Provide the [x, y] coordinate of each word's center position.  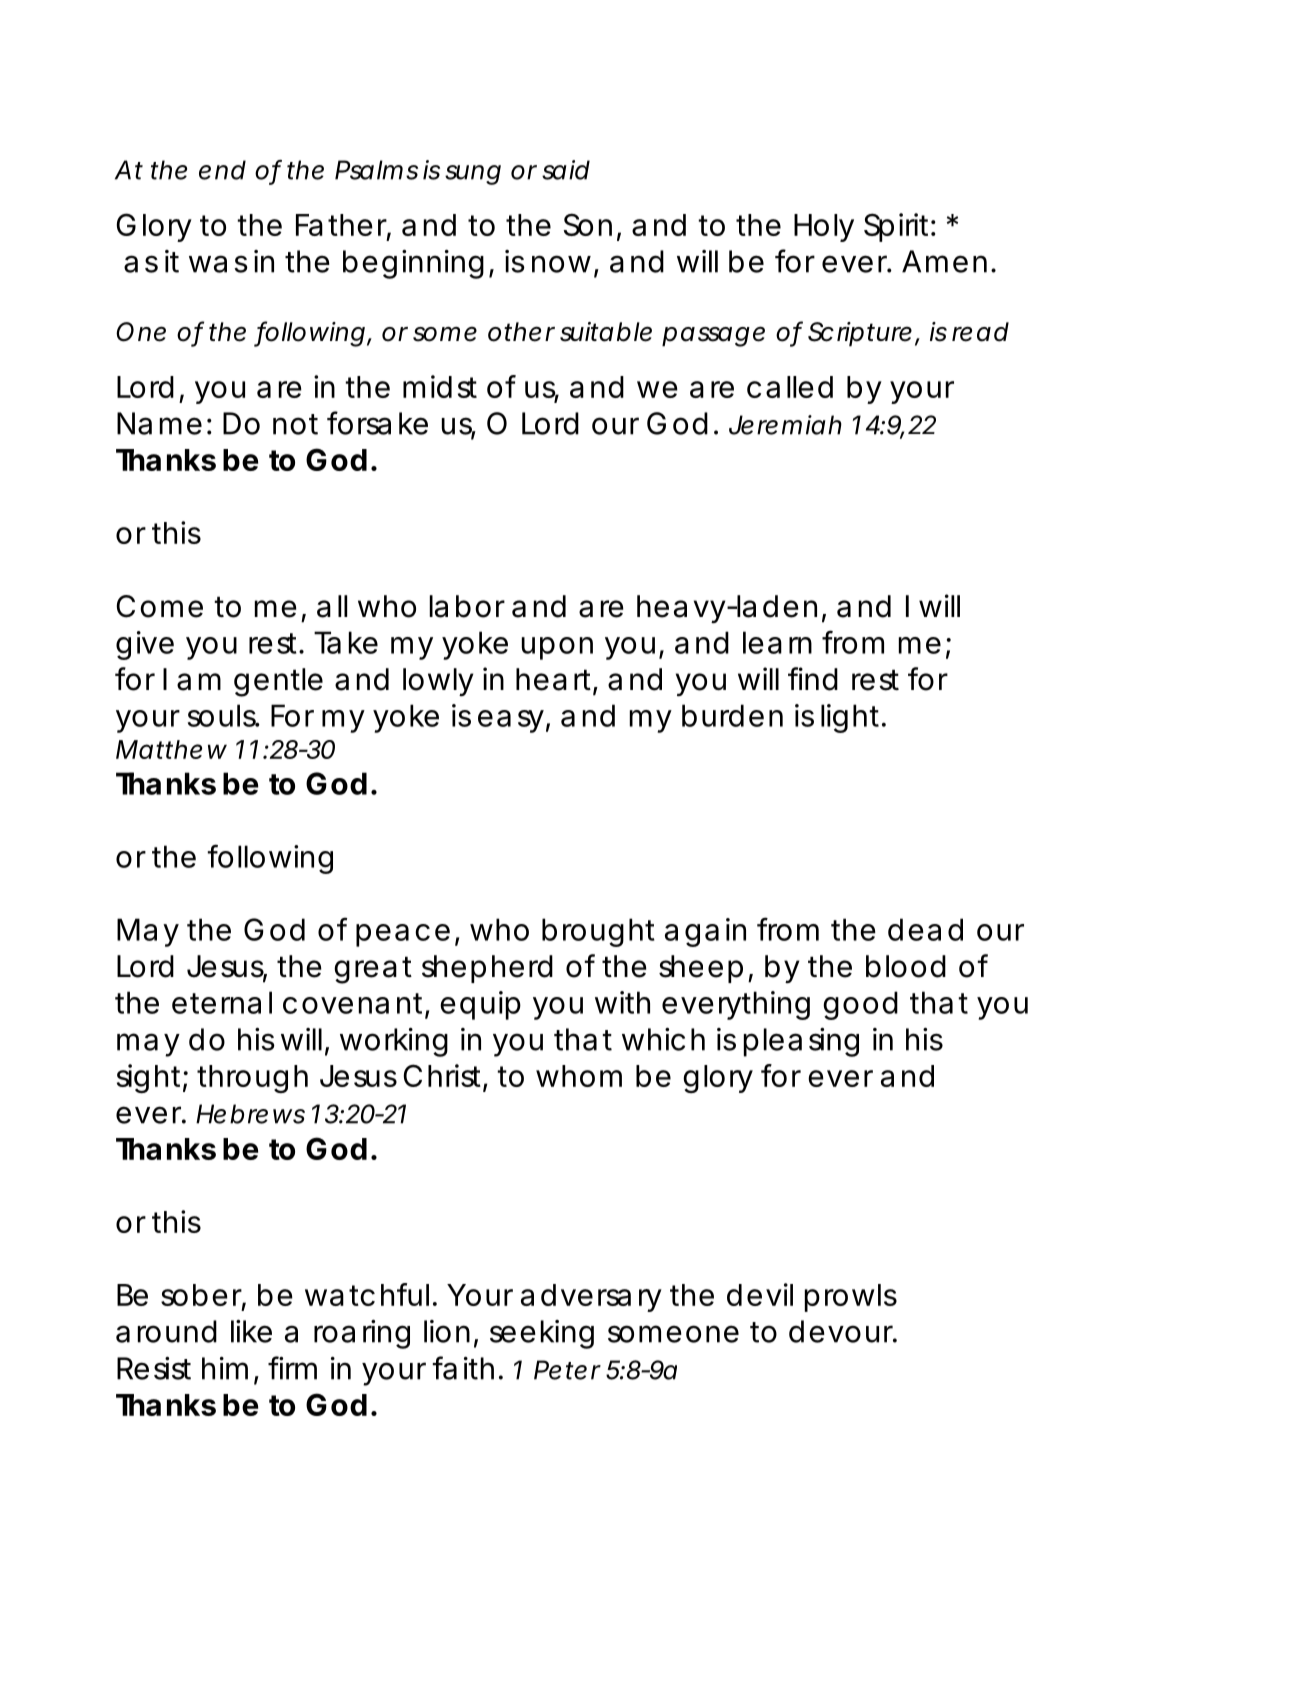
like [251, 1331]
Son [588, 224]
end [222, 170]
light [853, 718]
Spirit [900, 227]
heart [557, 680]
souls [224, 715]
